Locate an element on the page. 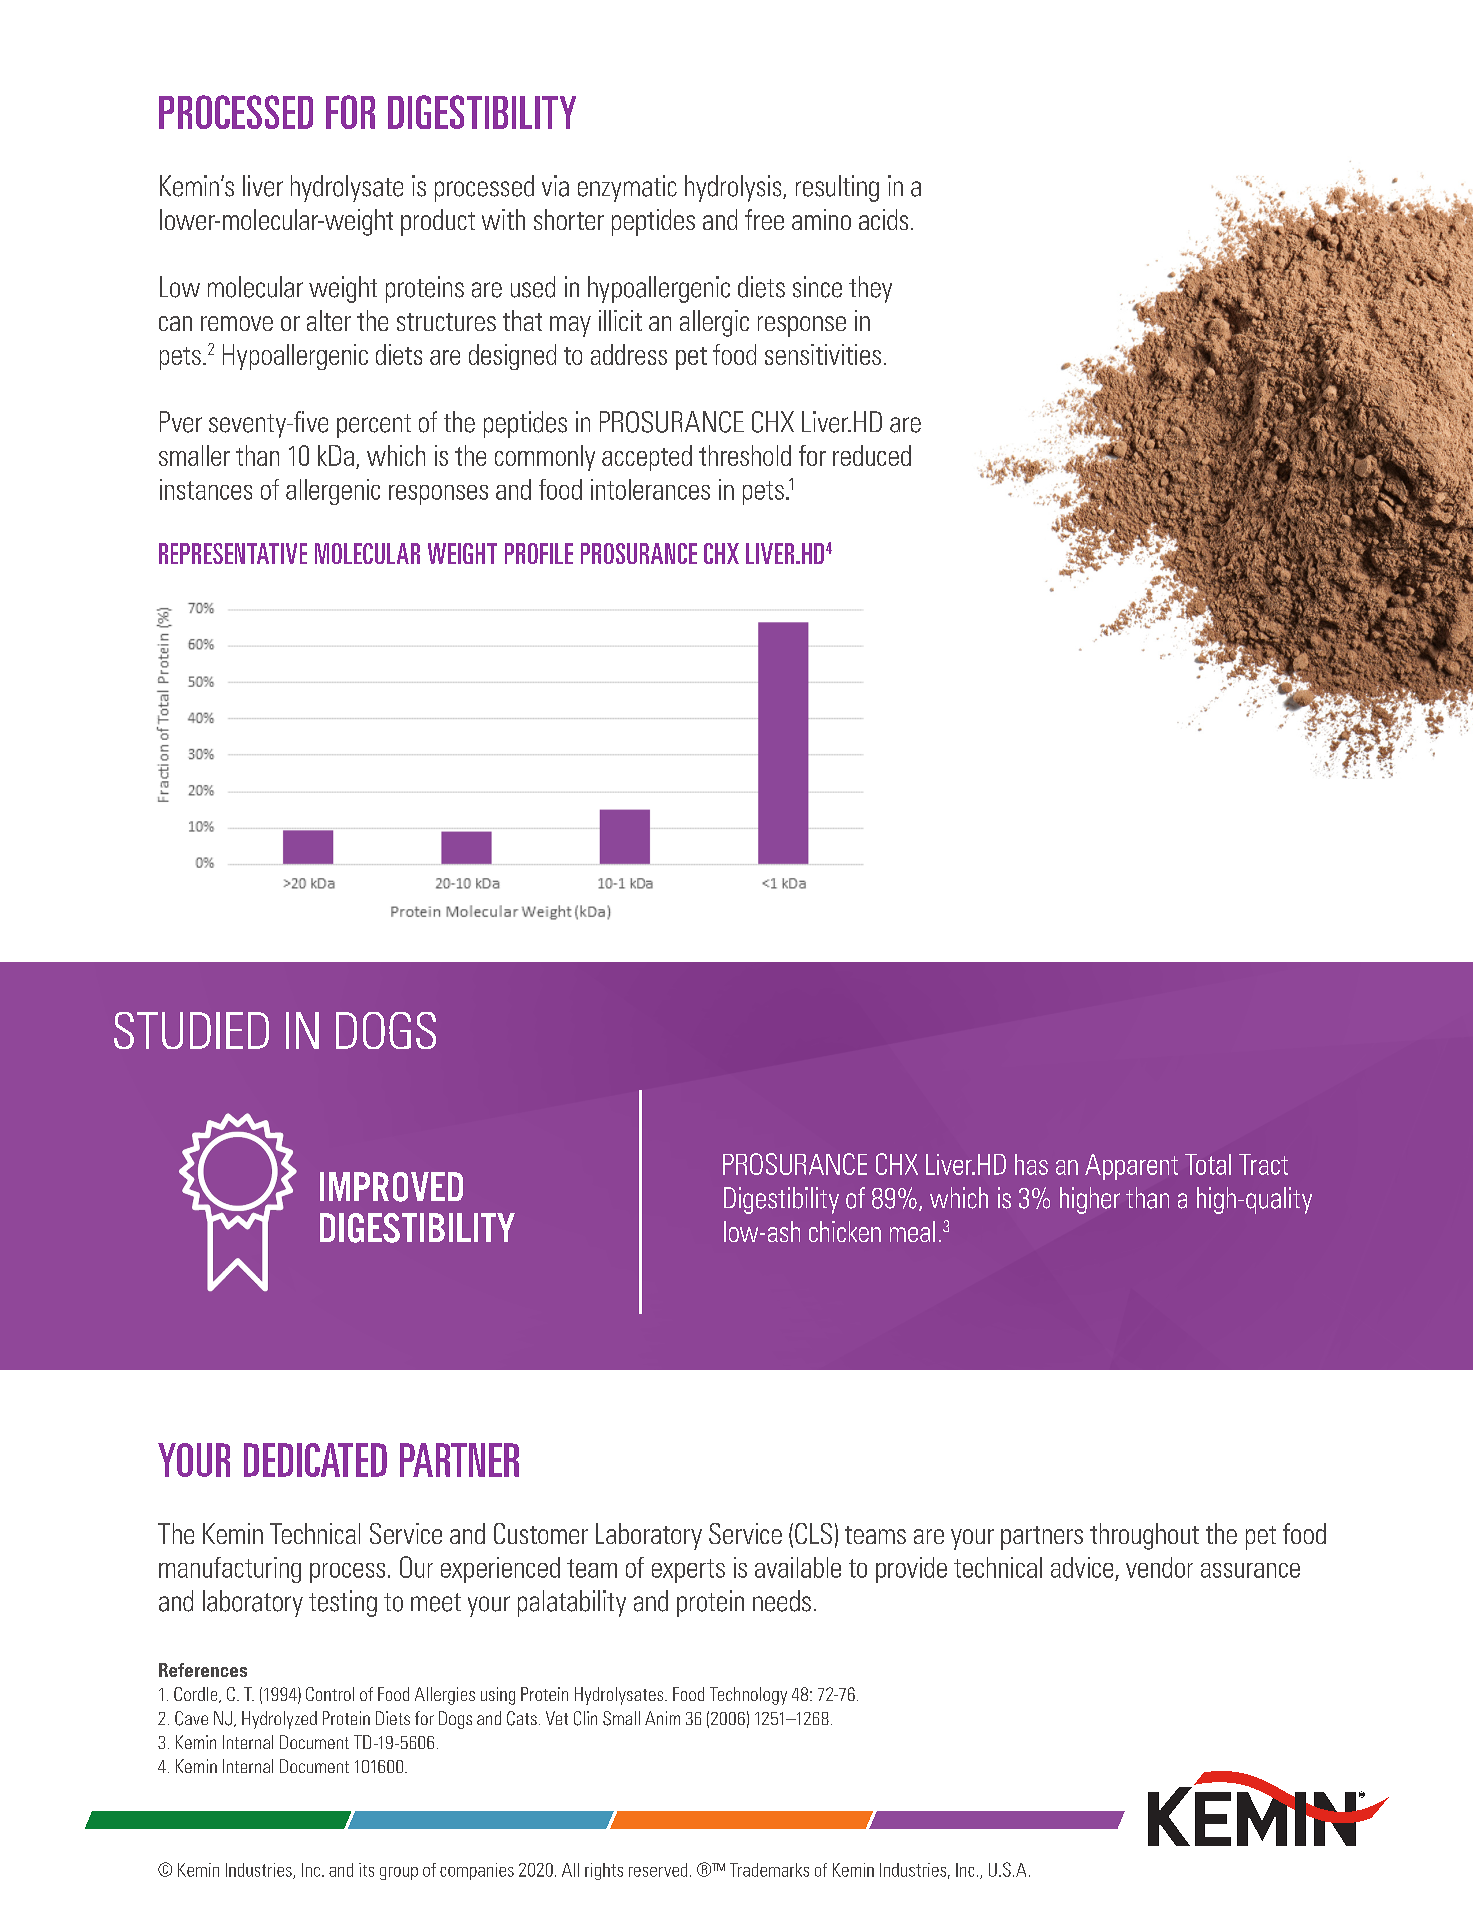 The image size is (1473, 1907). chicken is located at coordinates (845, 1231).
